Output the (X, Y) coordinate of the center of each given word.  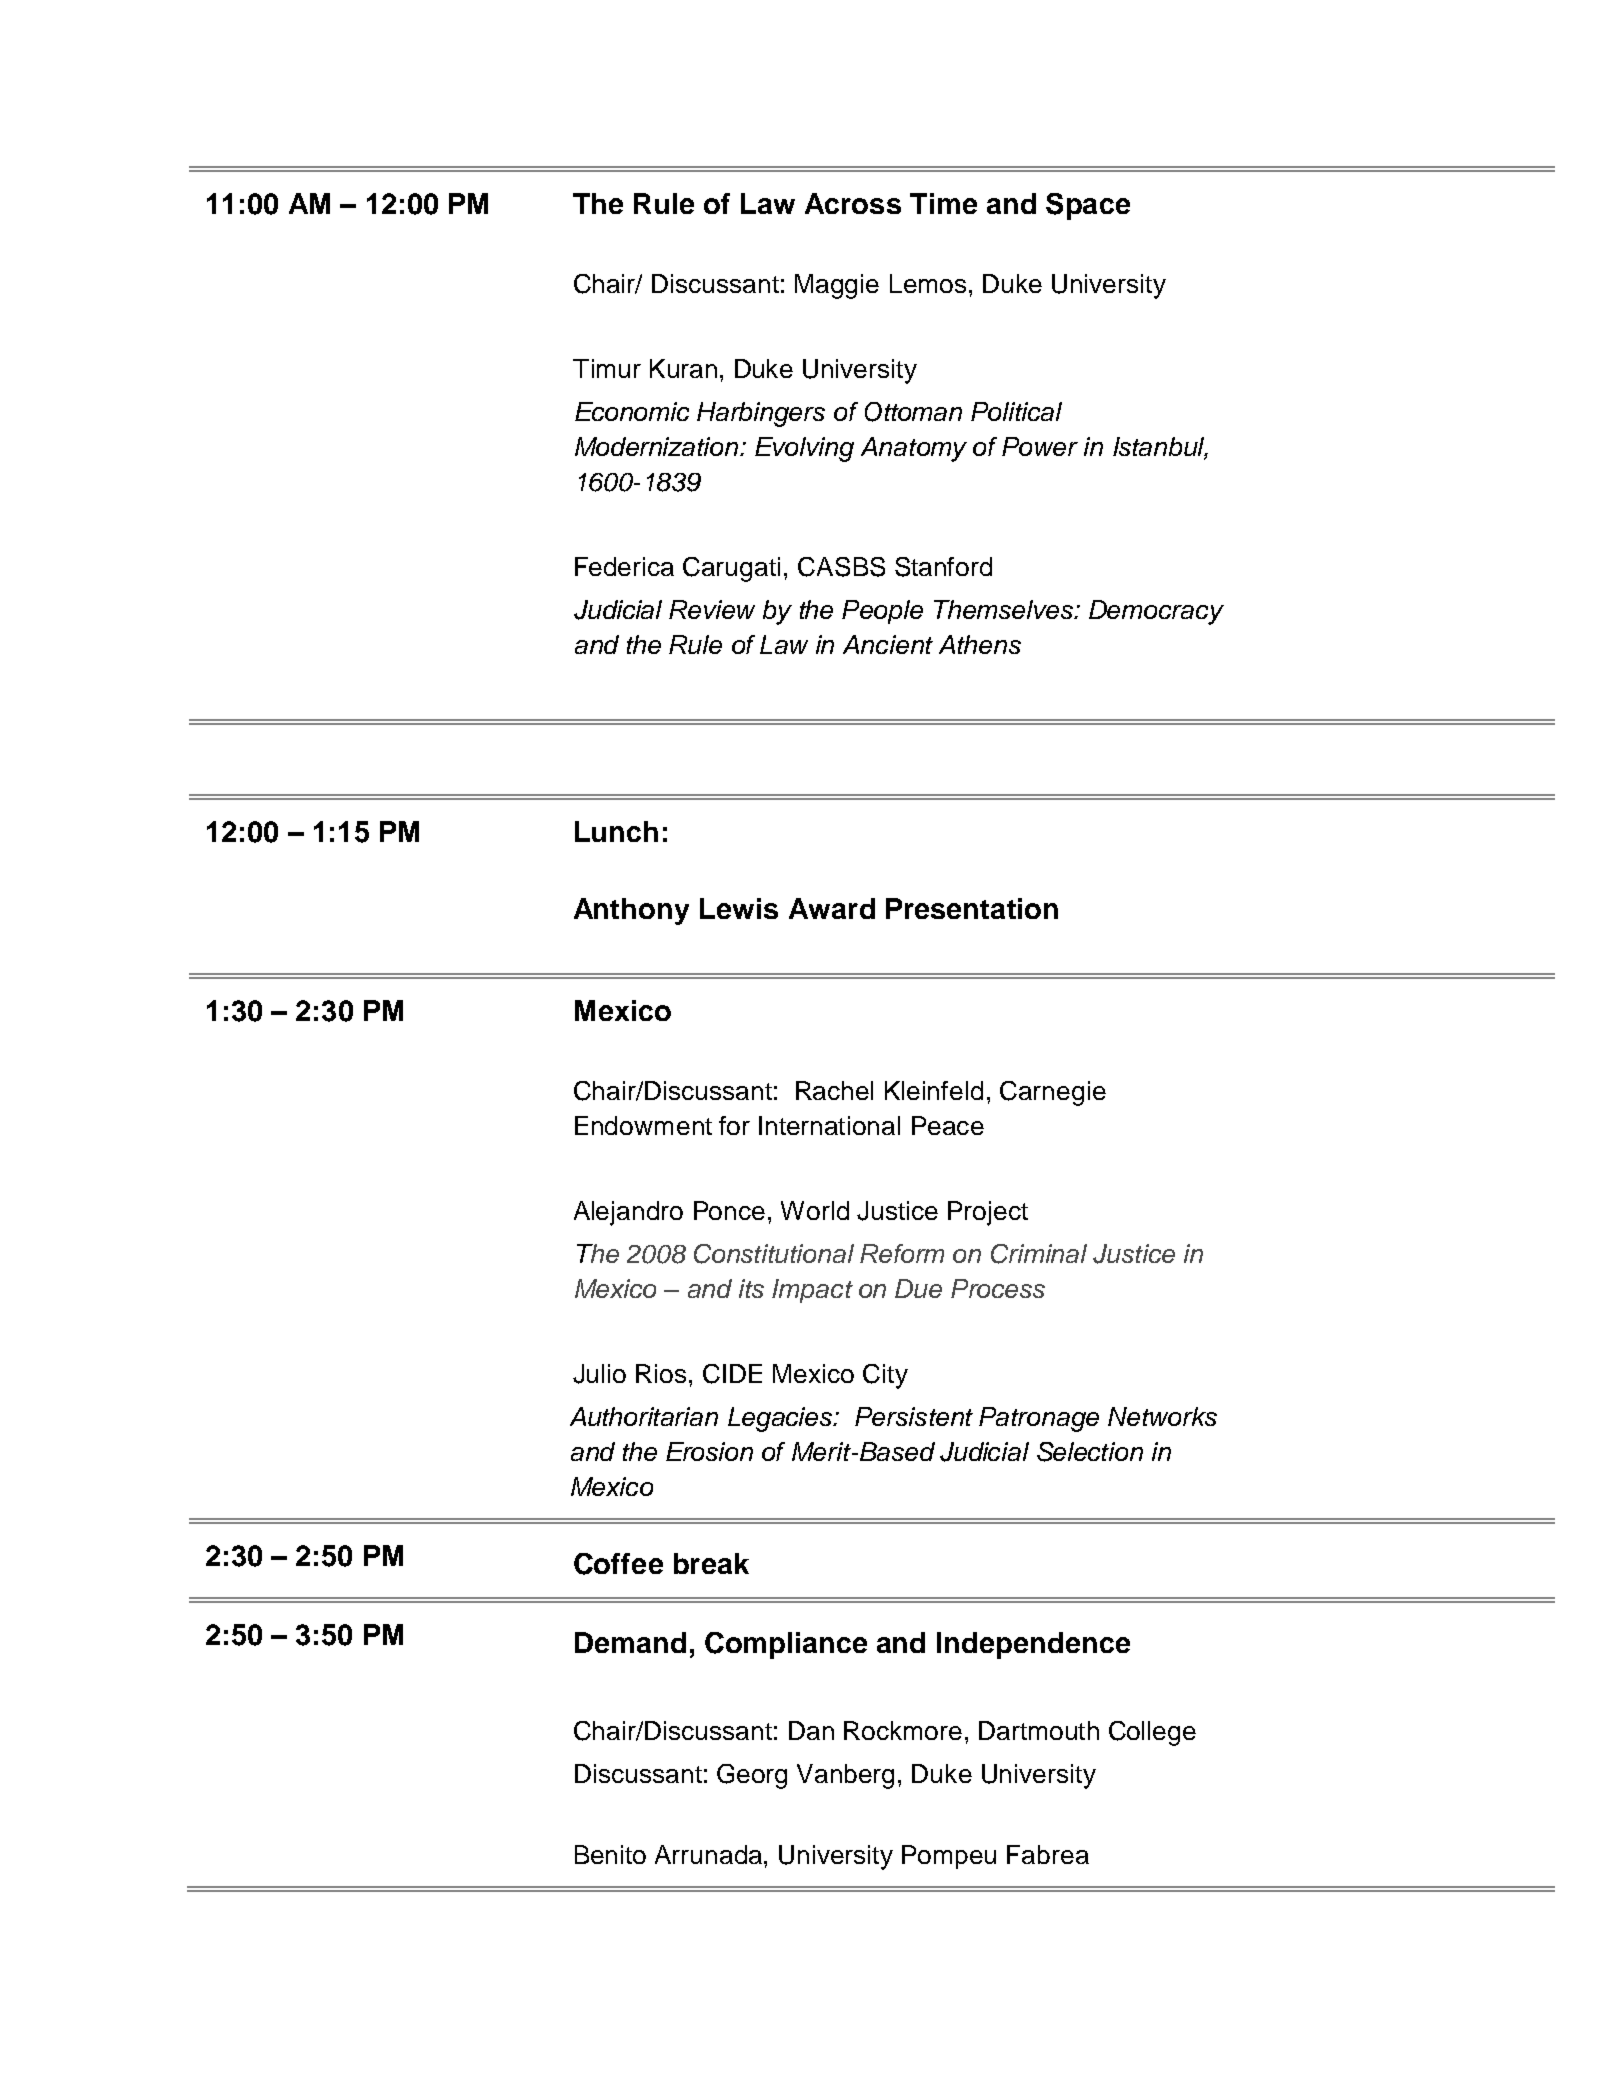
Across (853, 203)
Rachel (834, 1090)
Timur (607, 368)
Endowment (643, 1125)
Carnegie (1053, 1093)
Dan (811, 1730)
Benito (610, 1854)
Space (1088, 206)
